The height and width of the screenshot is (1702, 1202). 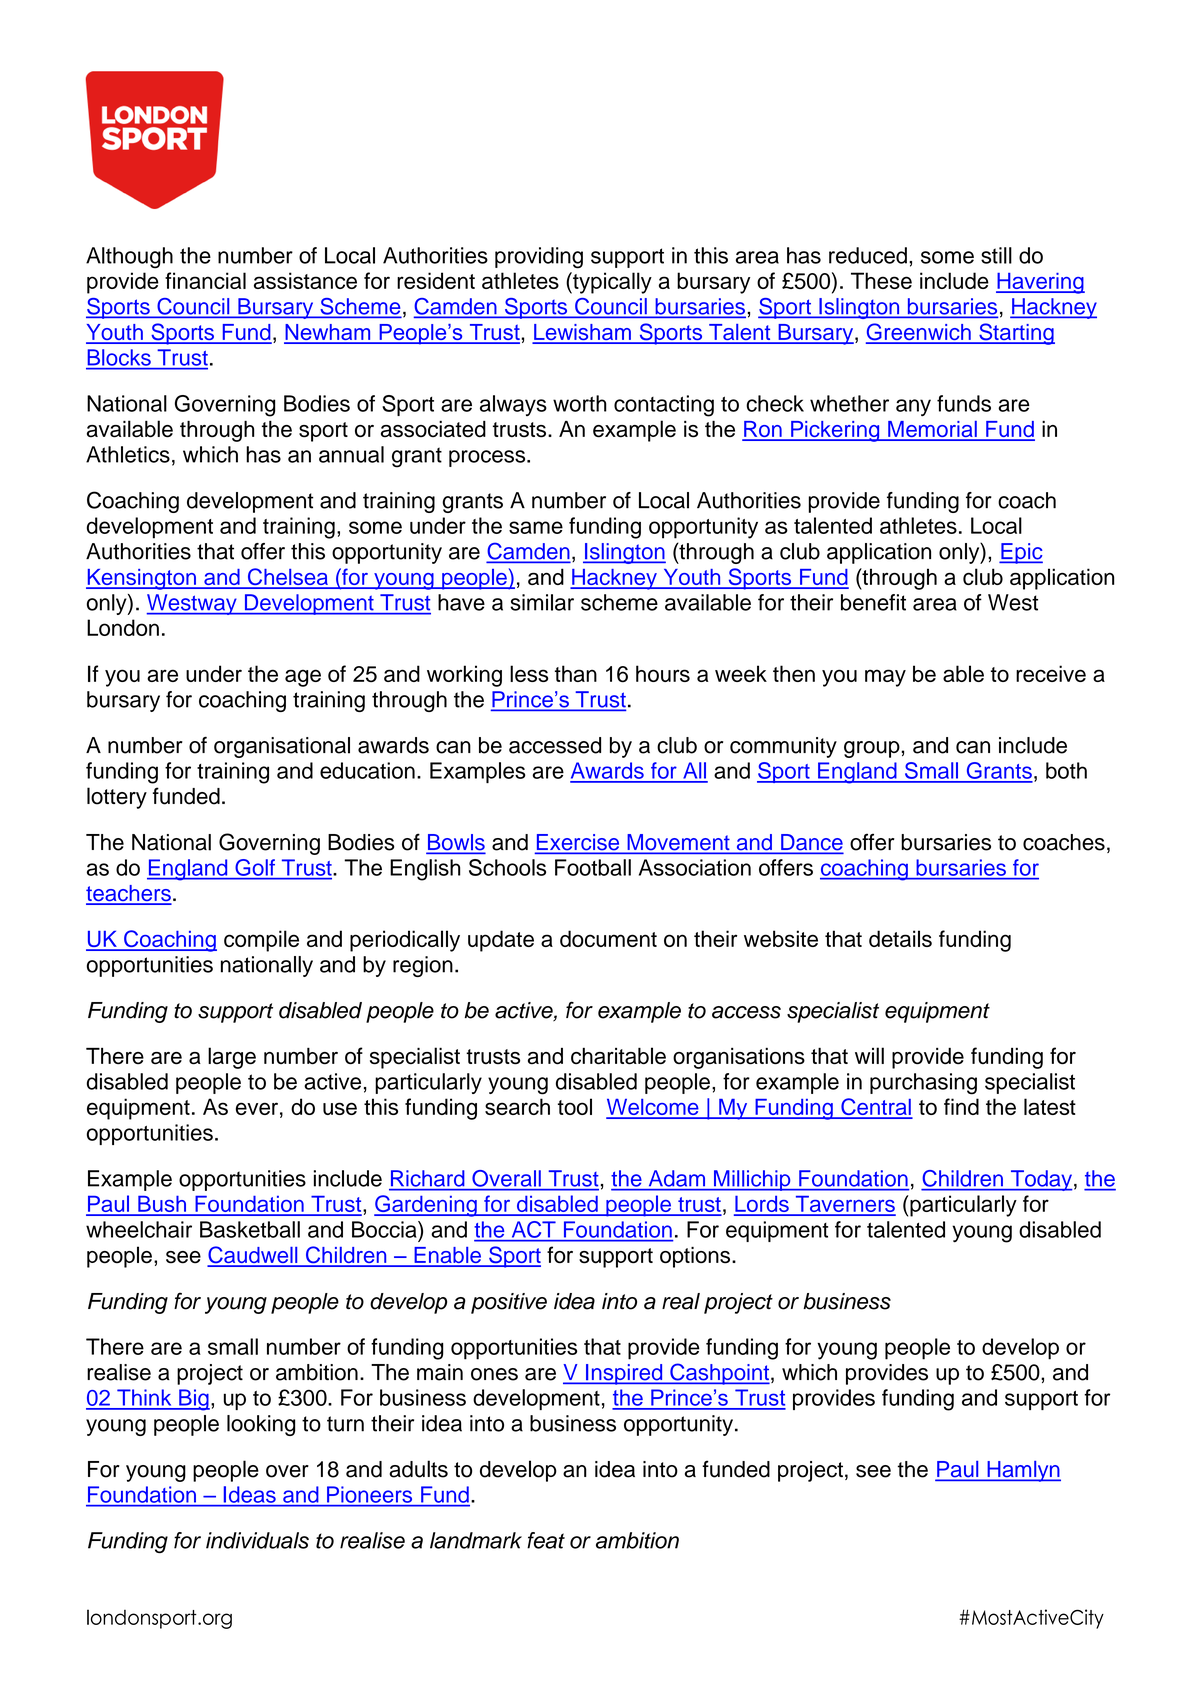 What do you see at coordinates (205, 280) in the screenshot?
I see `financial` at bounding box center [205, 280].
